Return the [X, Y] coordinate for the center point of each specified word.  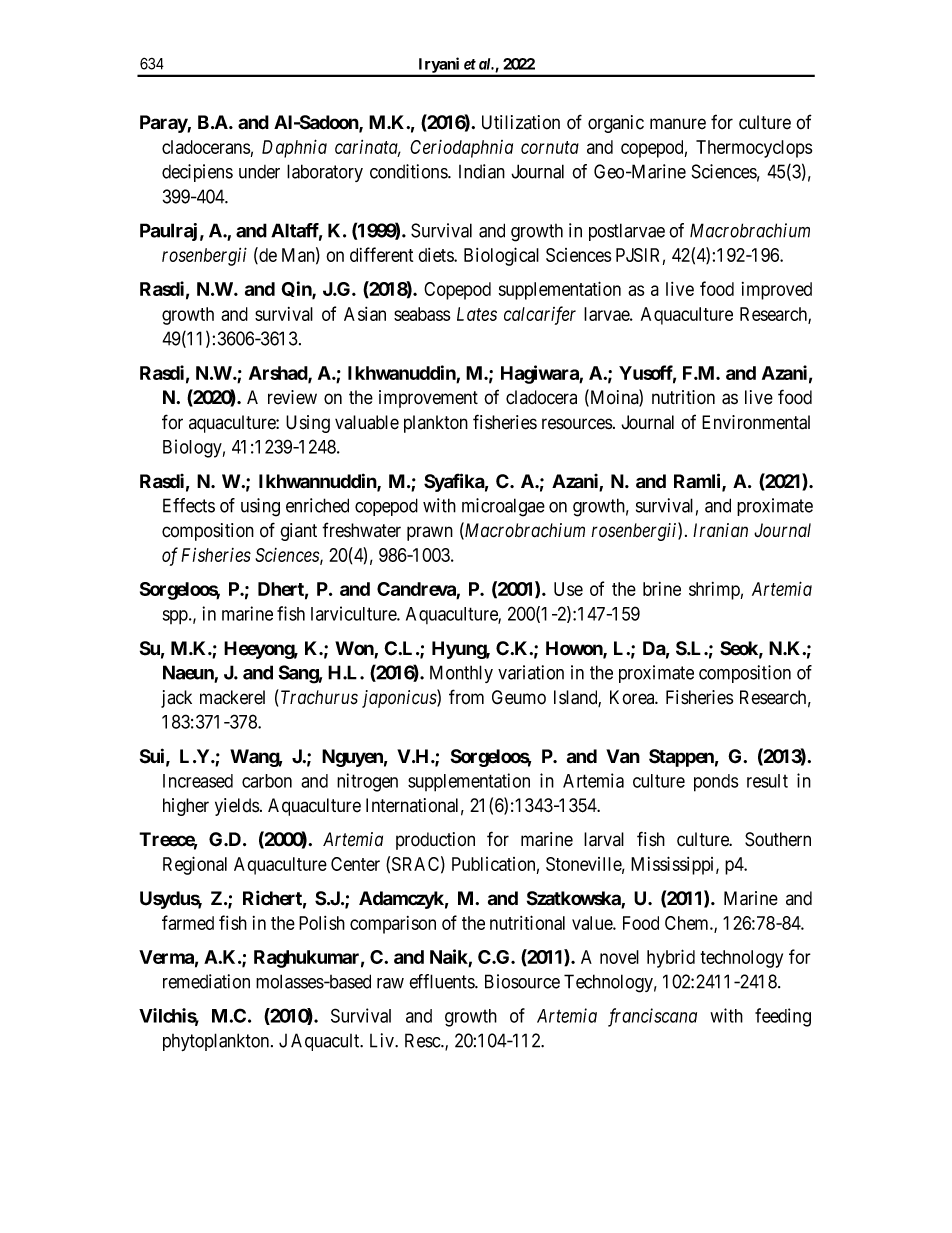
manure [678, 124]
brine [662, 589]
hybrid [671, 958]
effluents [442, 981]
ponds [716, 783]
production [435, 841]
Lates [477, 314]
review [292, 397]
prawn [430, 533]
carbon [267, 781]
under [259, 172]
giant [298, 532]
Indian [482, 171]
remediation [206, 981]
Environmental [756, 422]
